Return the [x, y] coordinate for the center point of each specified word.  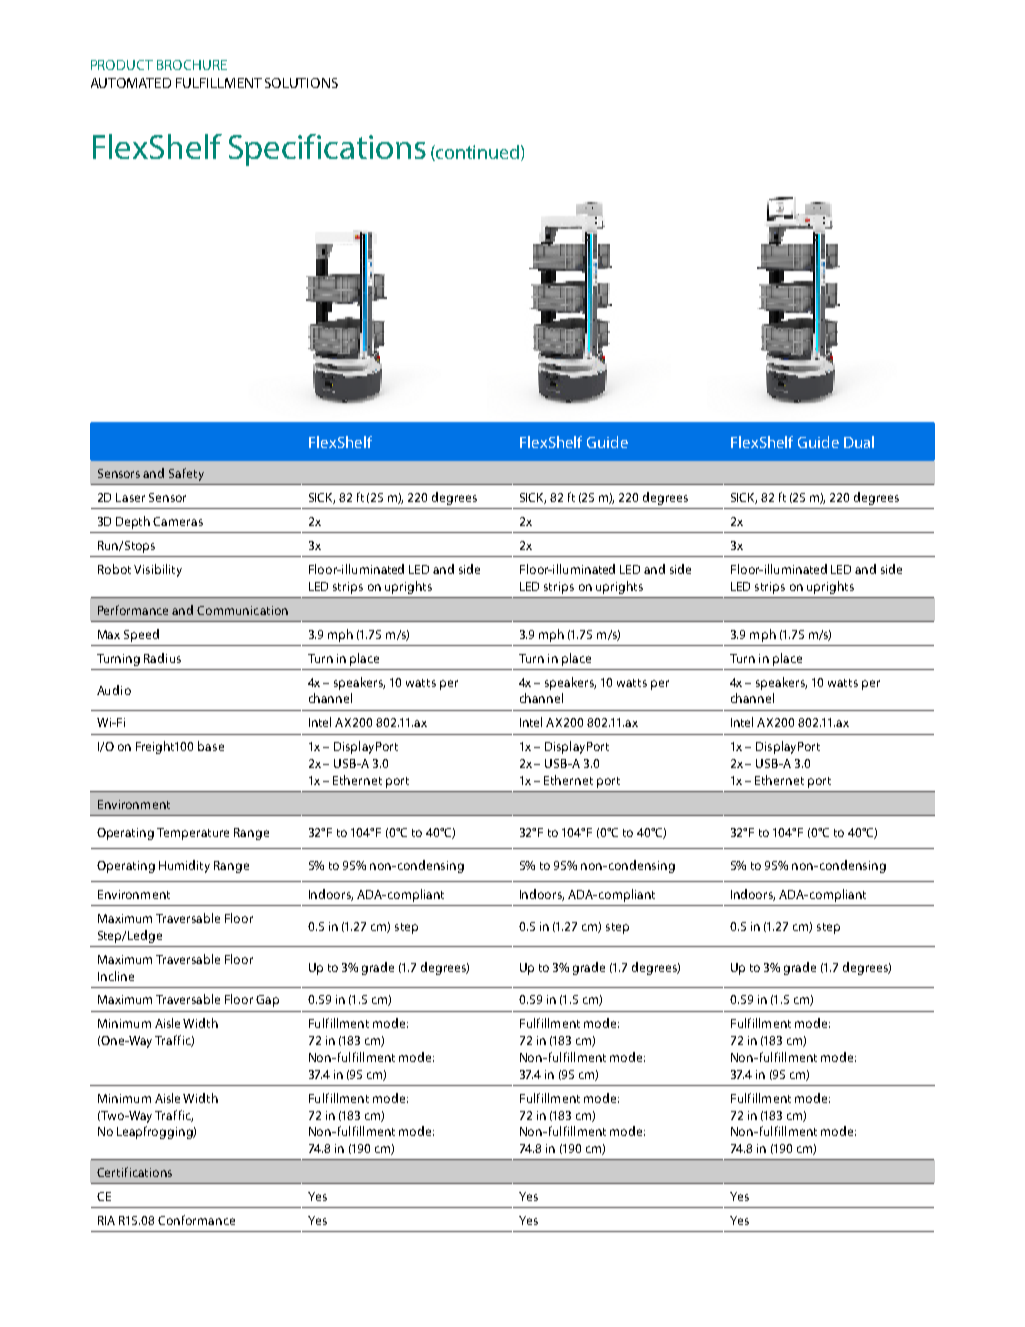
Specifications [327, 150]
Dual [859, 442]
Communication [242, 610]
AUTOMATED [131, 83]
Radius [162, 658]
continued [476, 153]
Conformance [196, 1220]
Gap [267, 1001]
